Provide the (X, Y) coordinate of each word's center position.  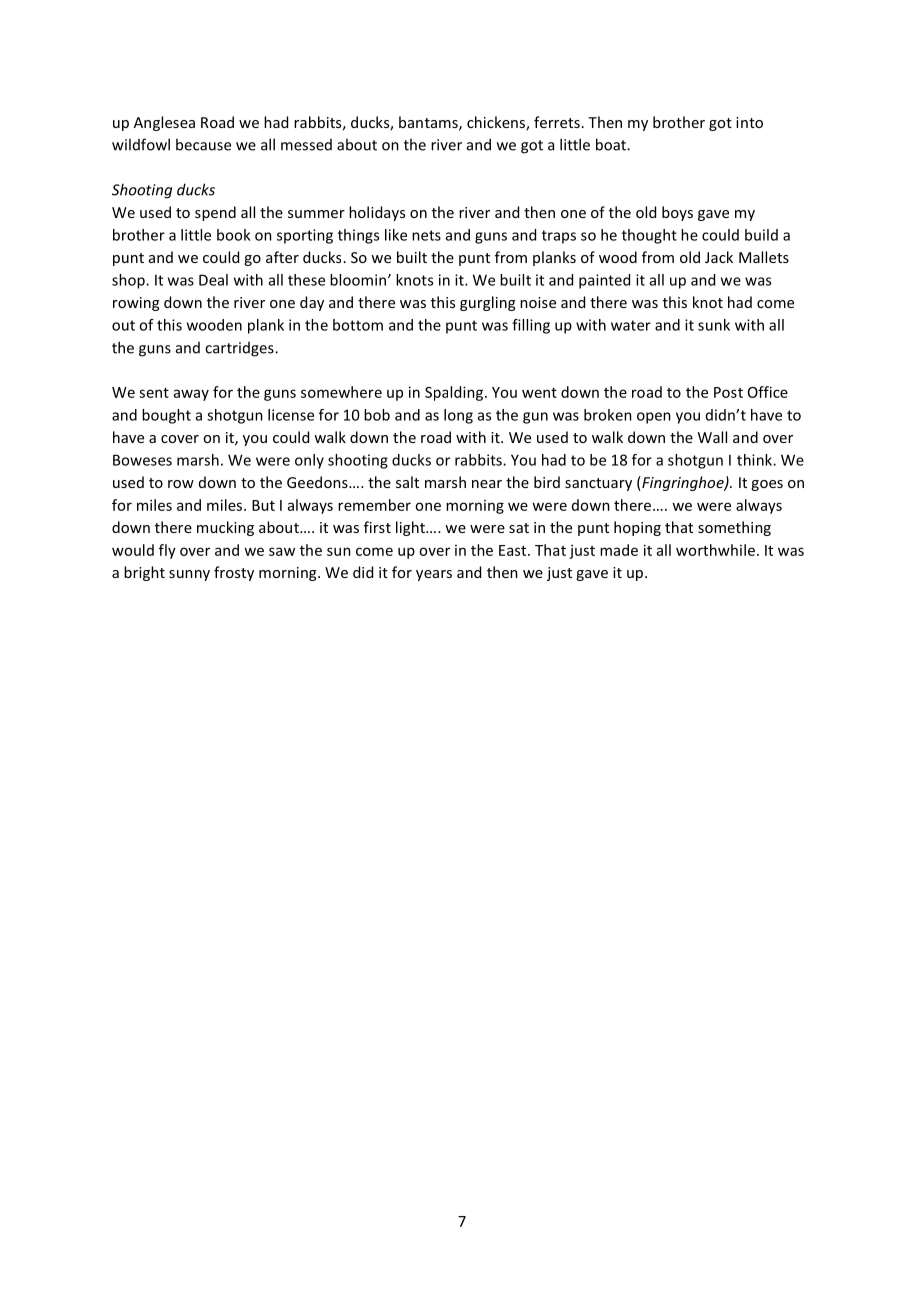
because (203, 144)
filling (531, 326)
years (434, 575)
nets (426, 235)
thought (649, 236)
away (191, 395)
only (309, 461)
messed (306, 145)
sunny (189, 575)
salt (407, 482)
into (749, 122)
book (233, 235)
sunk (714, 325)
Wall (712, 437)
